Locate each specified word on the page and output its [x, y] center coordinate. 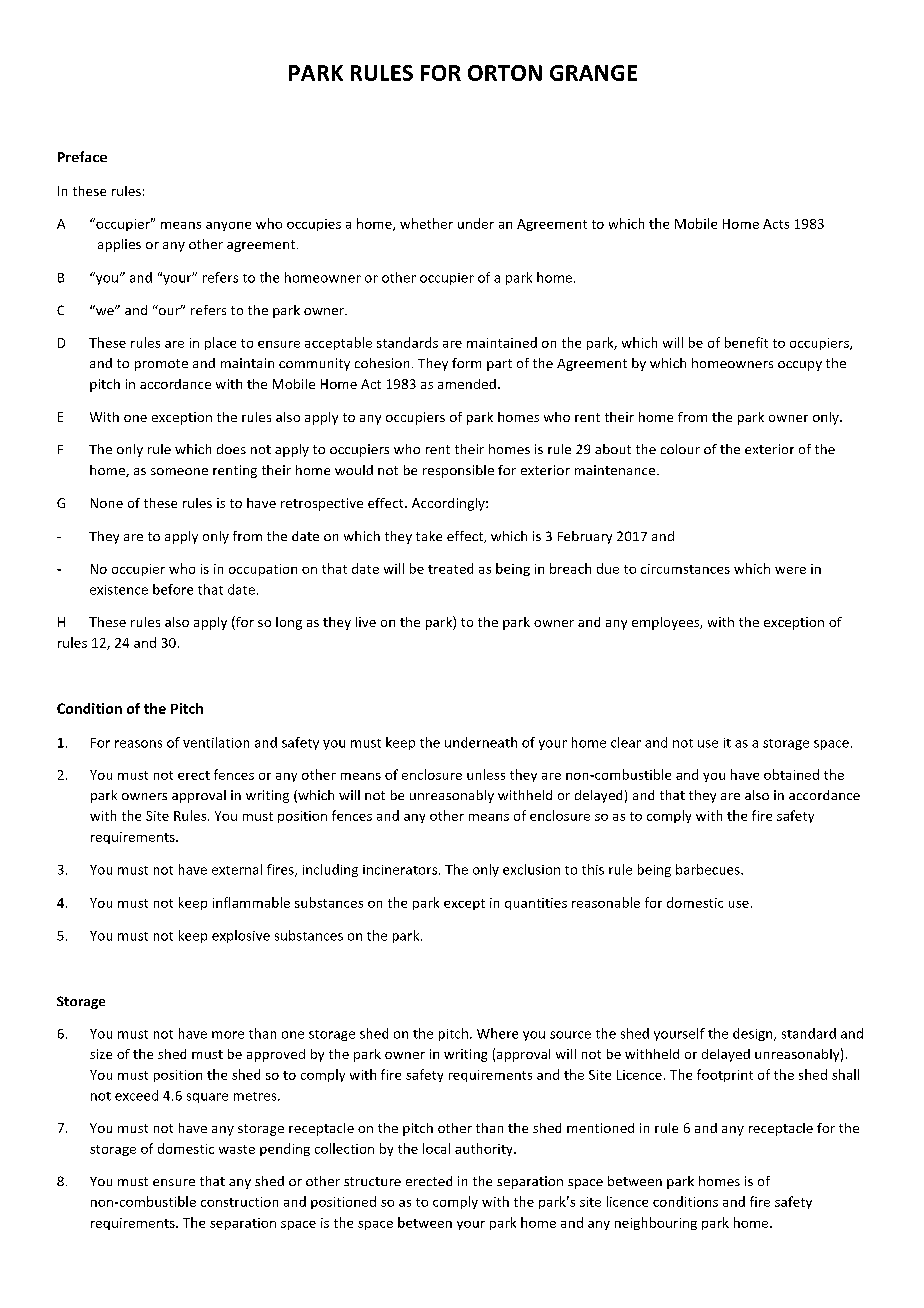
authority [485, 1149]
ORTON [505, 73]
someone [179, 471]
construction [239, 1202]
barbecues [709, 869]
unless [486, 774]
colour [680, 449]
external [237, 869]
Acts [776, 224]
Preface [82, 156]
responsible [458, 471]
